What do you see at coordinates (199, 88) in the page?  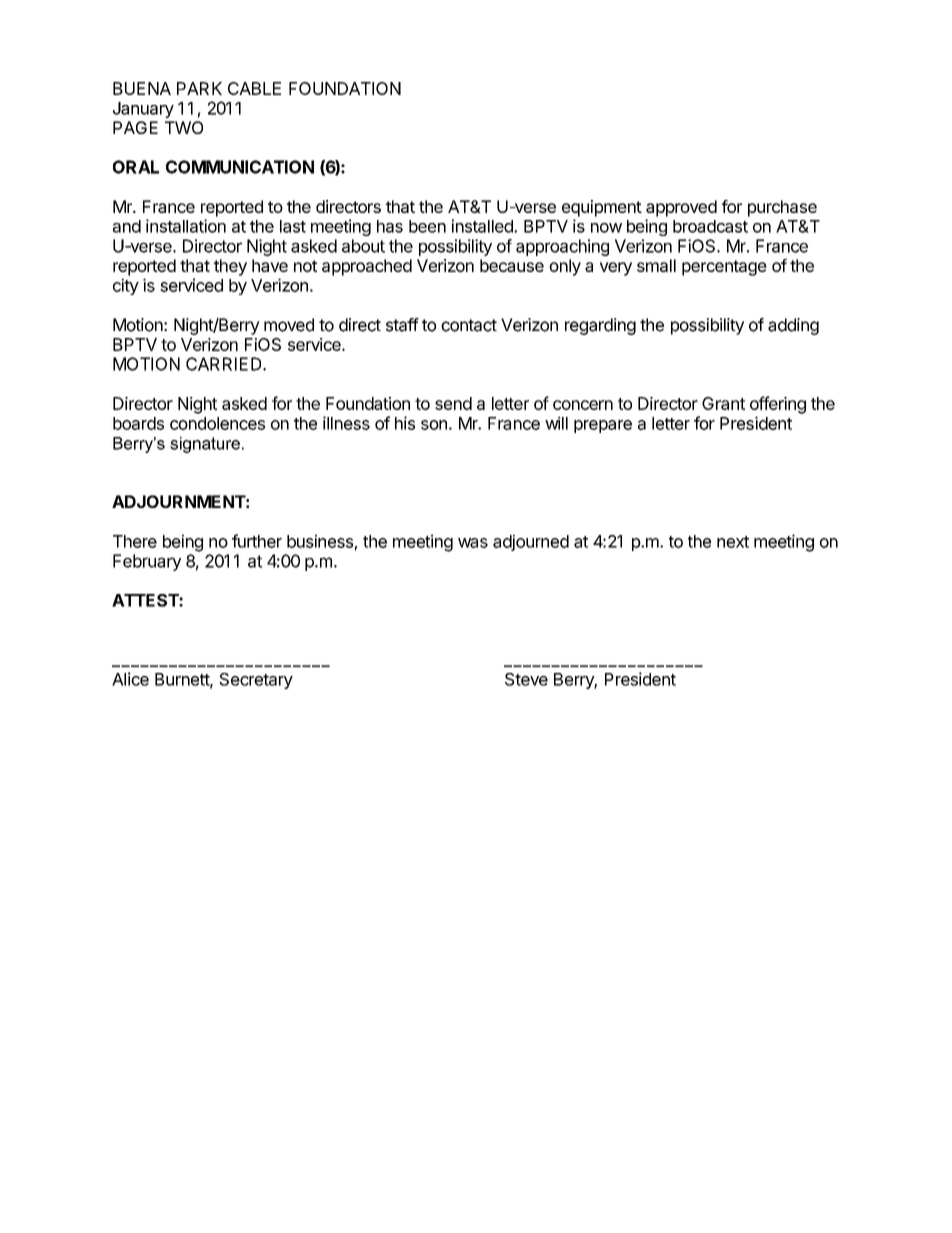 I see `PARK` at bounding box center [199, 88].
